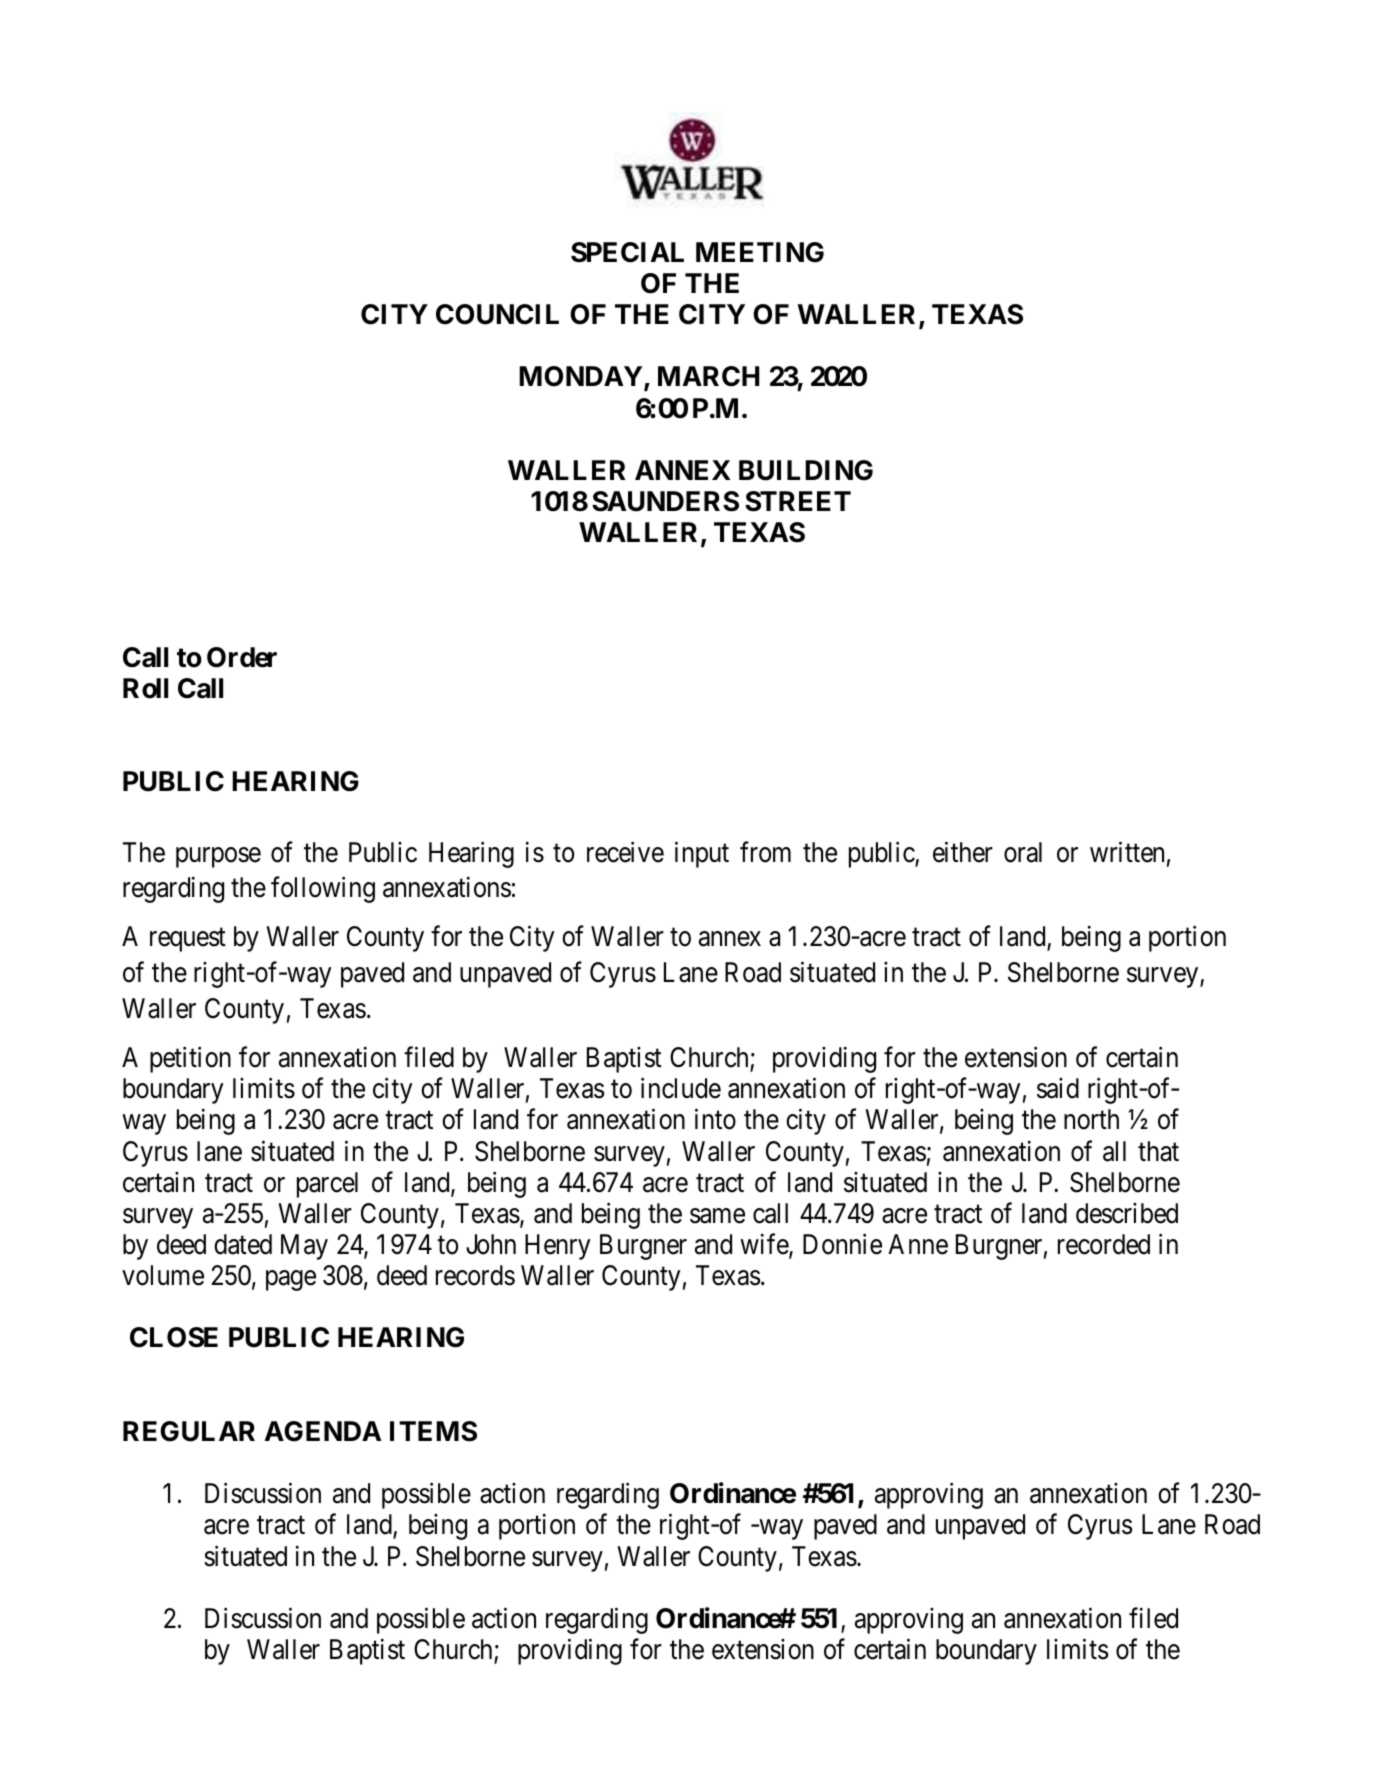  Describe the element at coordinates (625, 852) in the screenshot. I see `receive` at that location.
